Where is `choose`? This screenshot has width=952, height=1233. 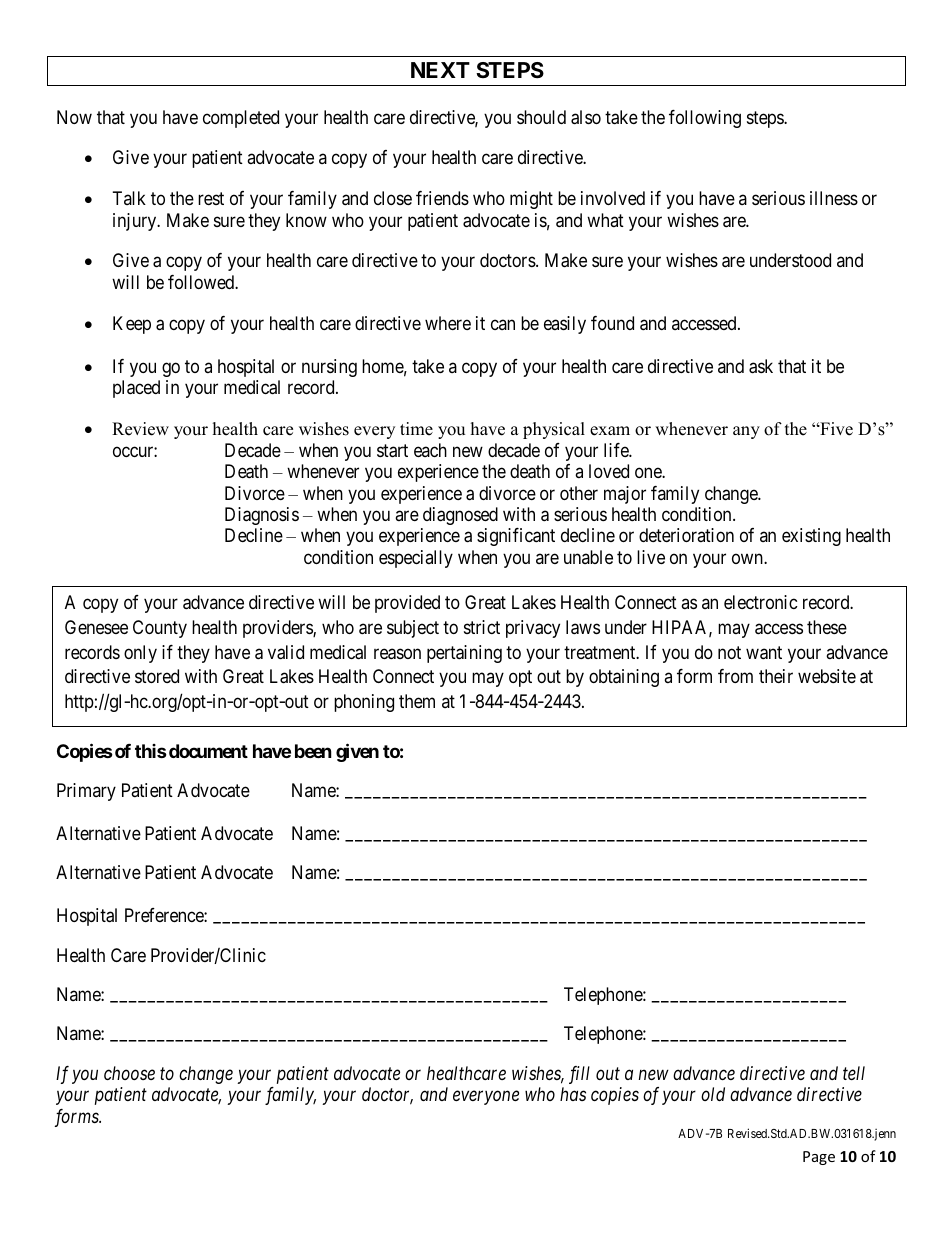
choose is located at coordinates (129, 1073).
